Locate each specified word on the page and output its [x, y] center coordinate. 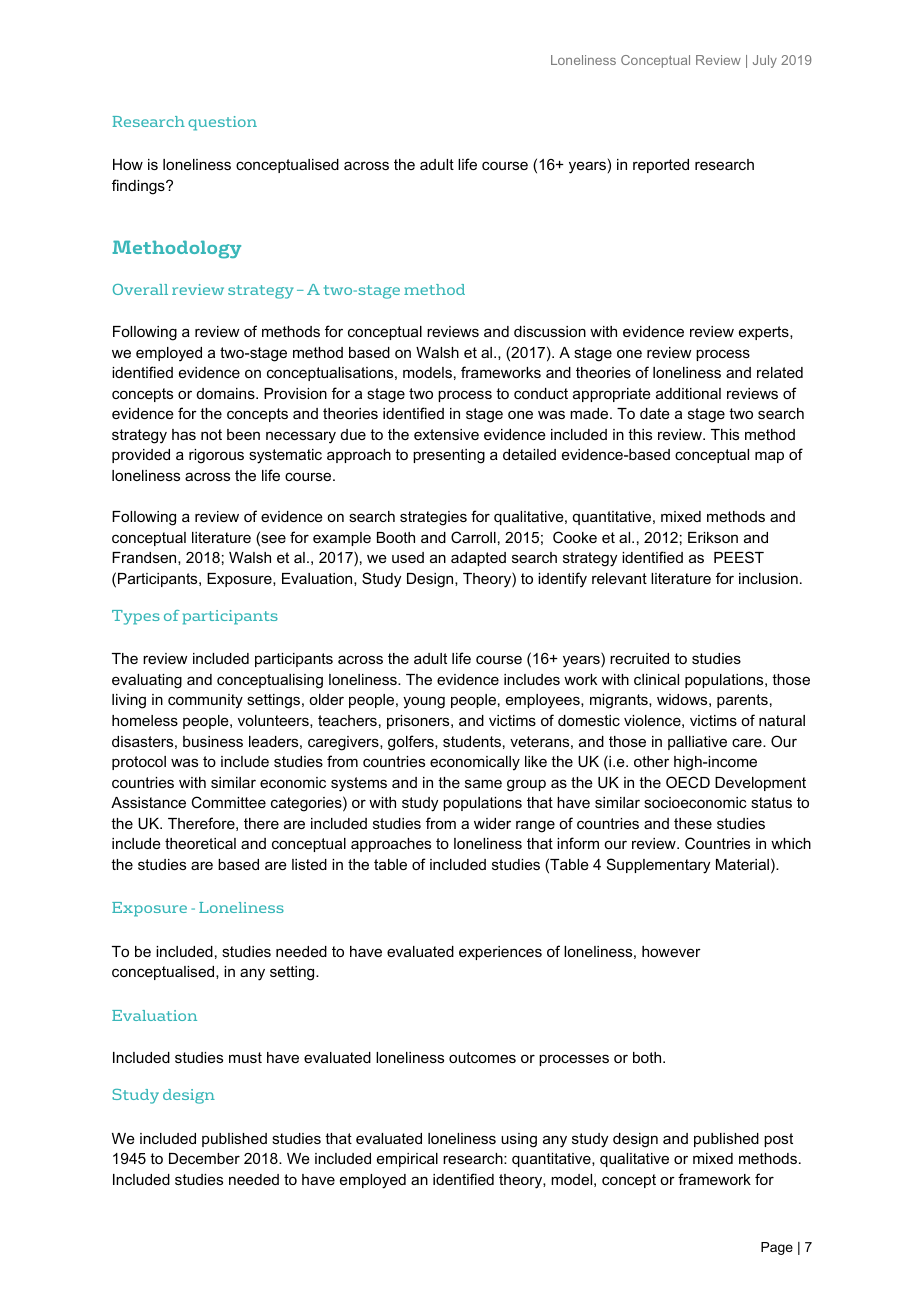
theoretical [200, 843]
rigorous [216, 456]
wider [492, 823]
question [222, 123]
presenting [449, 456]
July [765, 61]
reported [661, 166]
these [693, 823]
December [204, 1158]
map [769, 457]
